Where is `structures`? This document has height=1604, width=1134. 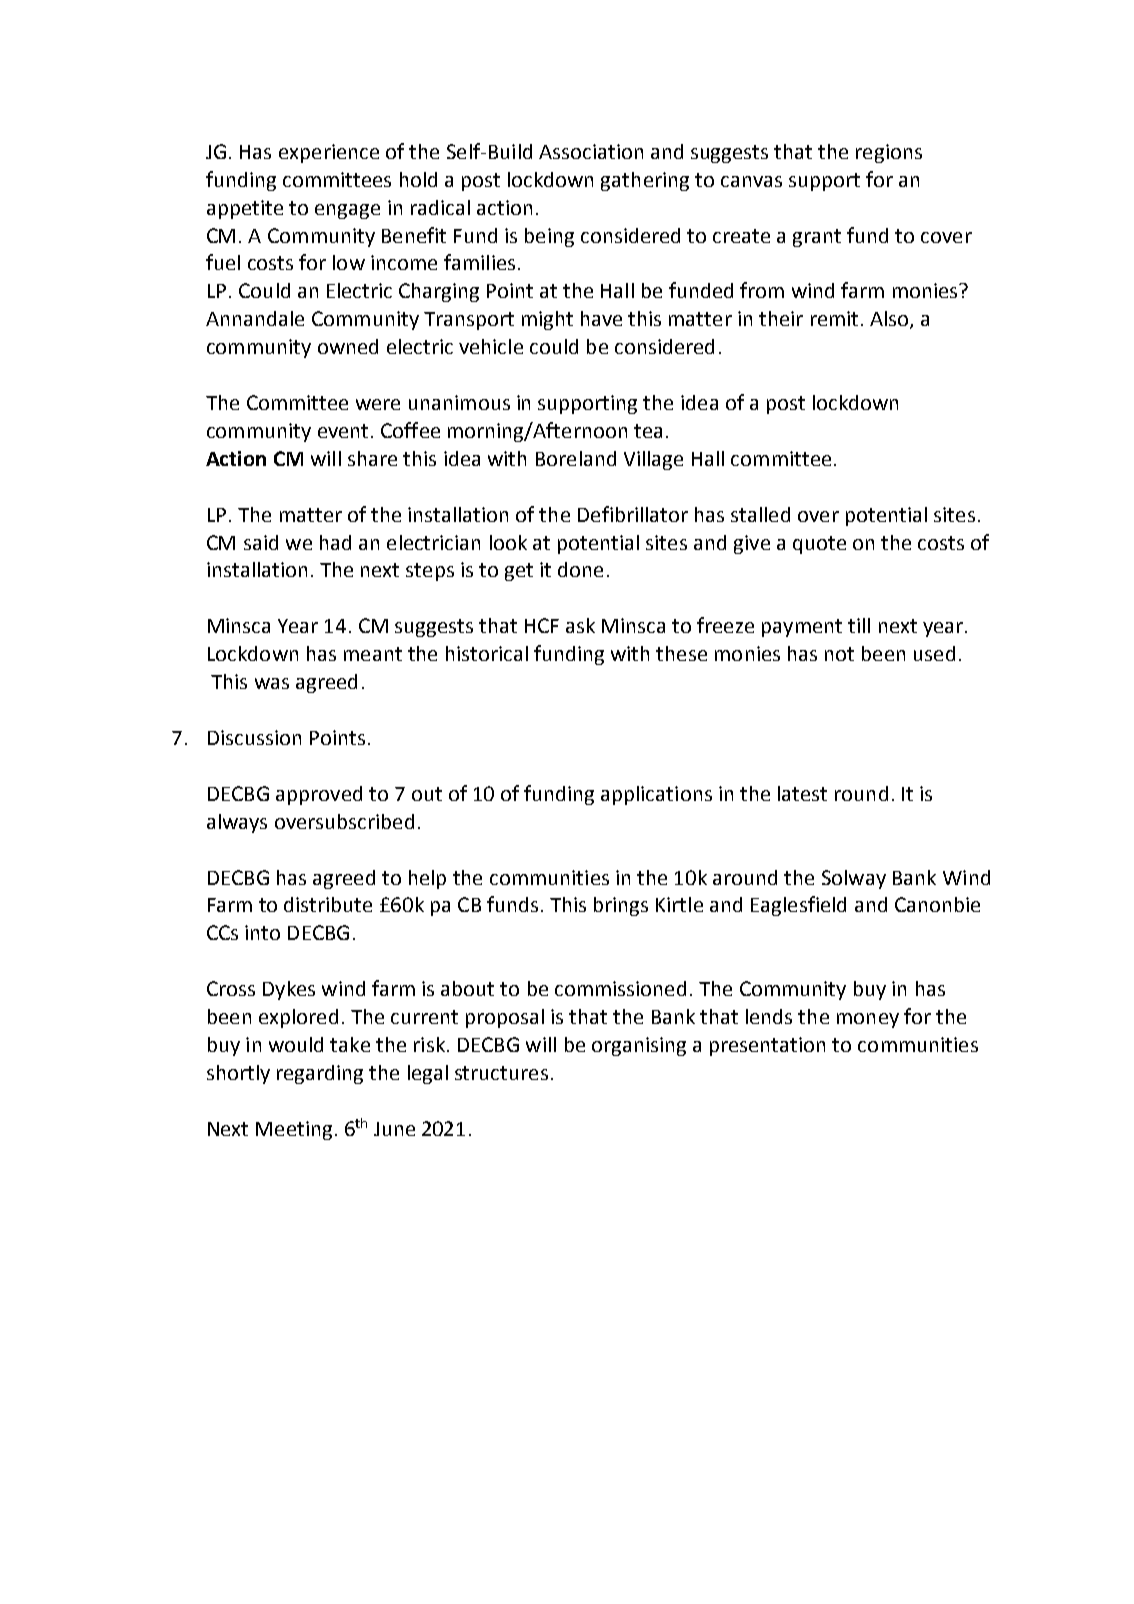 structures is located at coordinates (501, 1073).
